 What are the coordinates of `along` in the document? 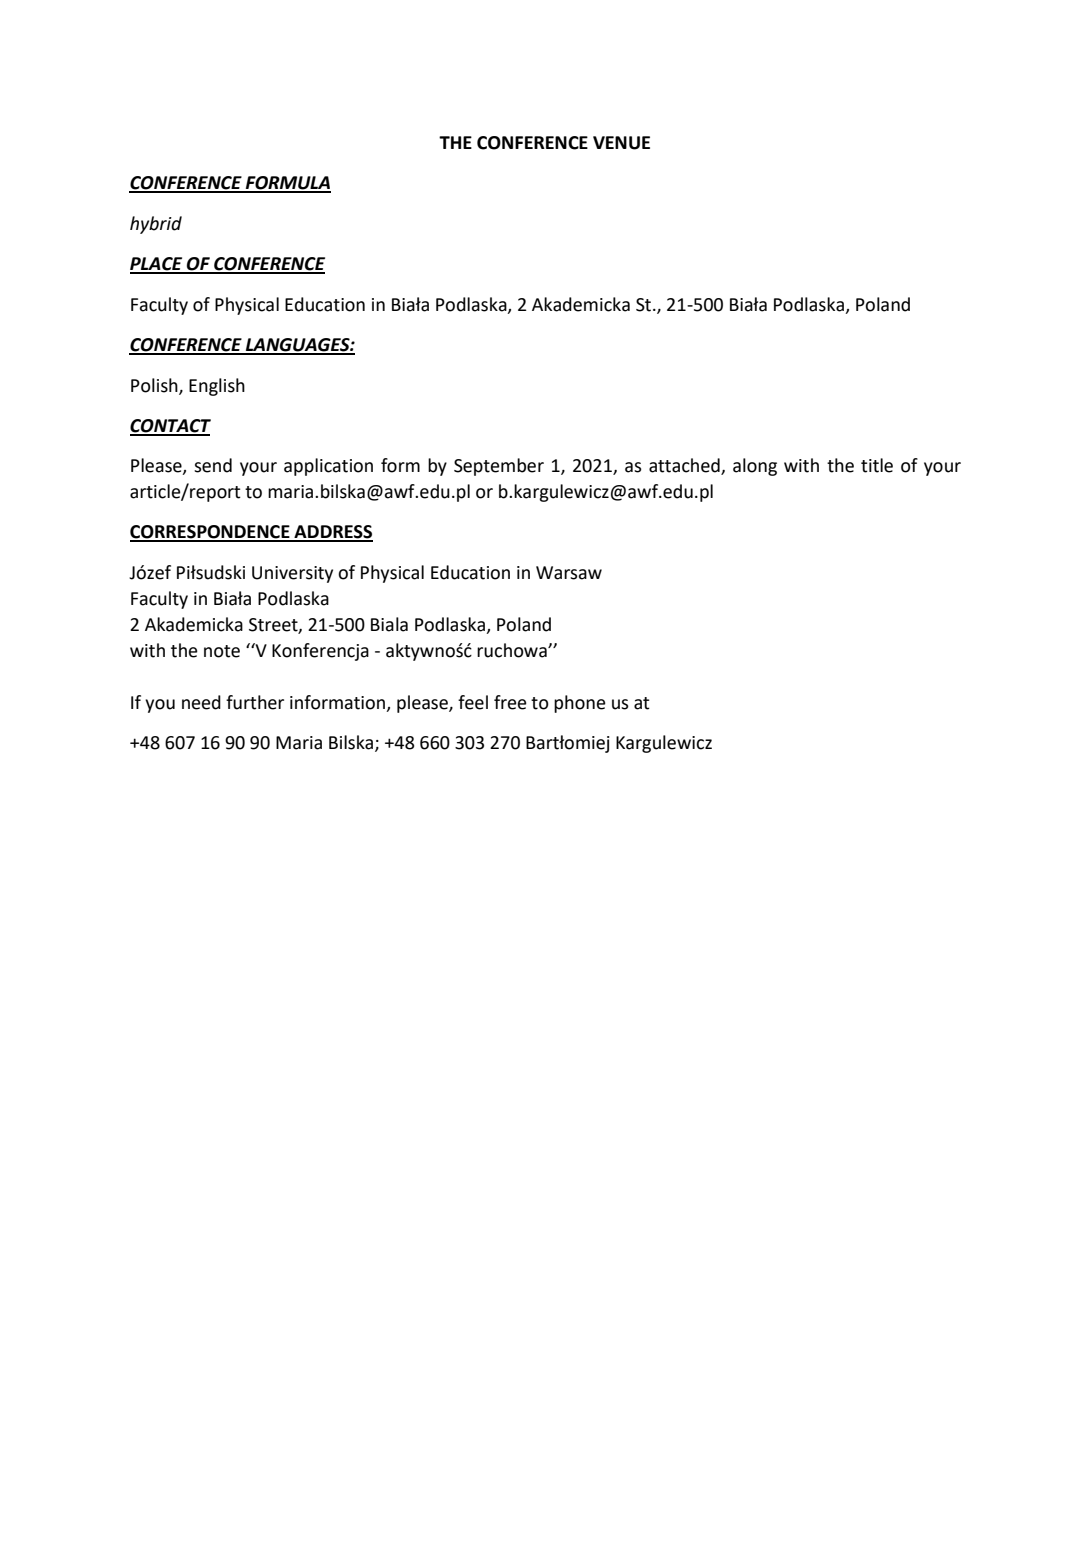 It's located at (755, 467).
